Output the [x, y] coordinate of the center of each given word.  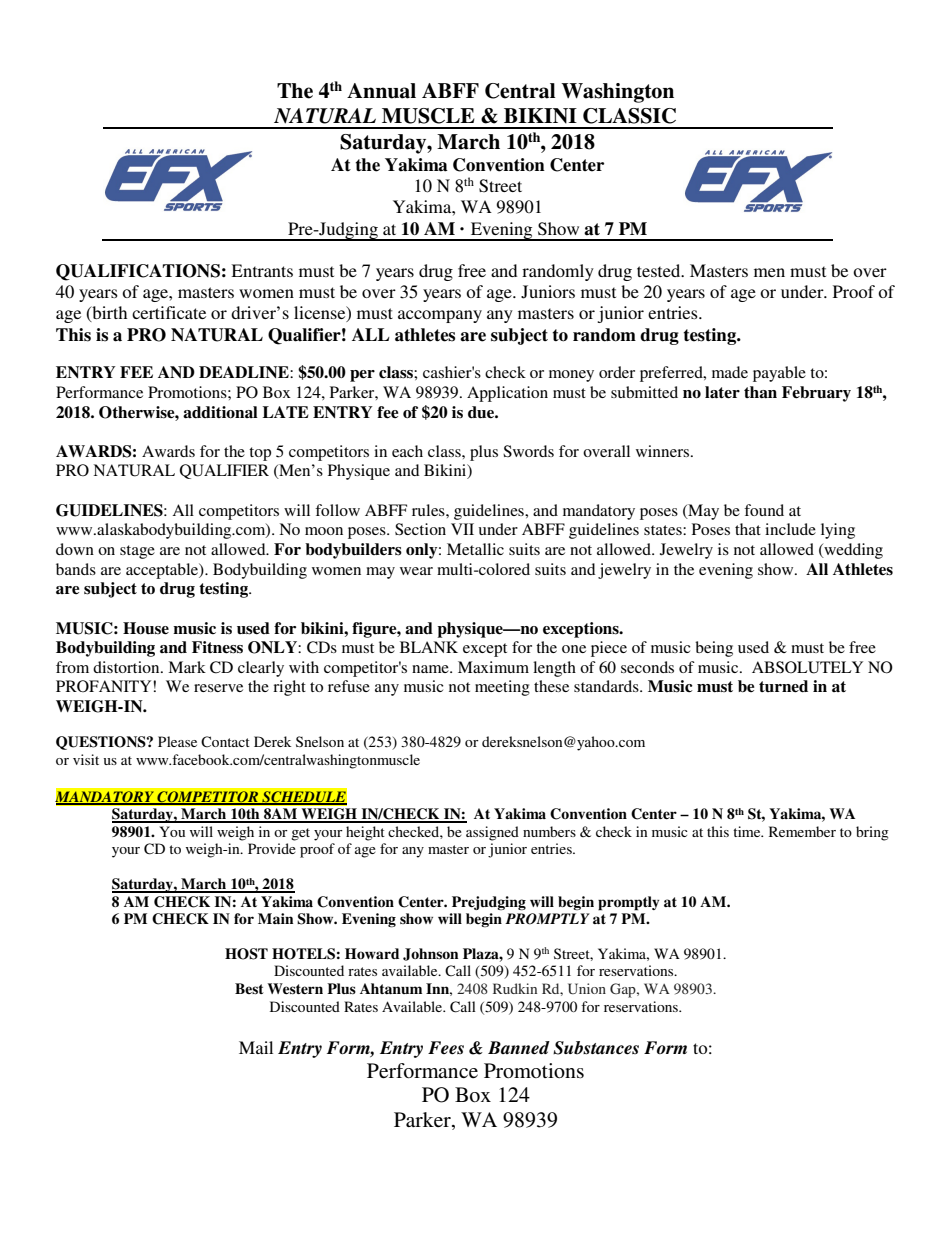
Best [249, 989]
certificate [169, 312]
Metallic [475, 549]
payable [779, 374]
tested [660, 270]
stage [137, 552]
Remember [802, 831]
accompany [440, 316]
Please [177, 741]
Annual [381, 91]
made [730, 372]
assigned [492, 833]
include [790, 529]
